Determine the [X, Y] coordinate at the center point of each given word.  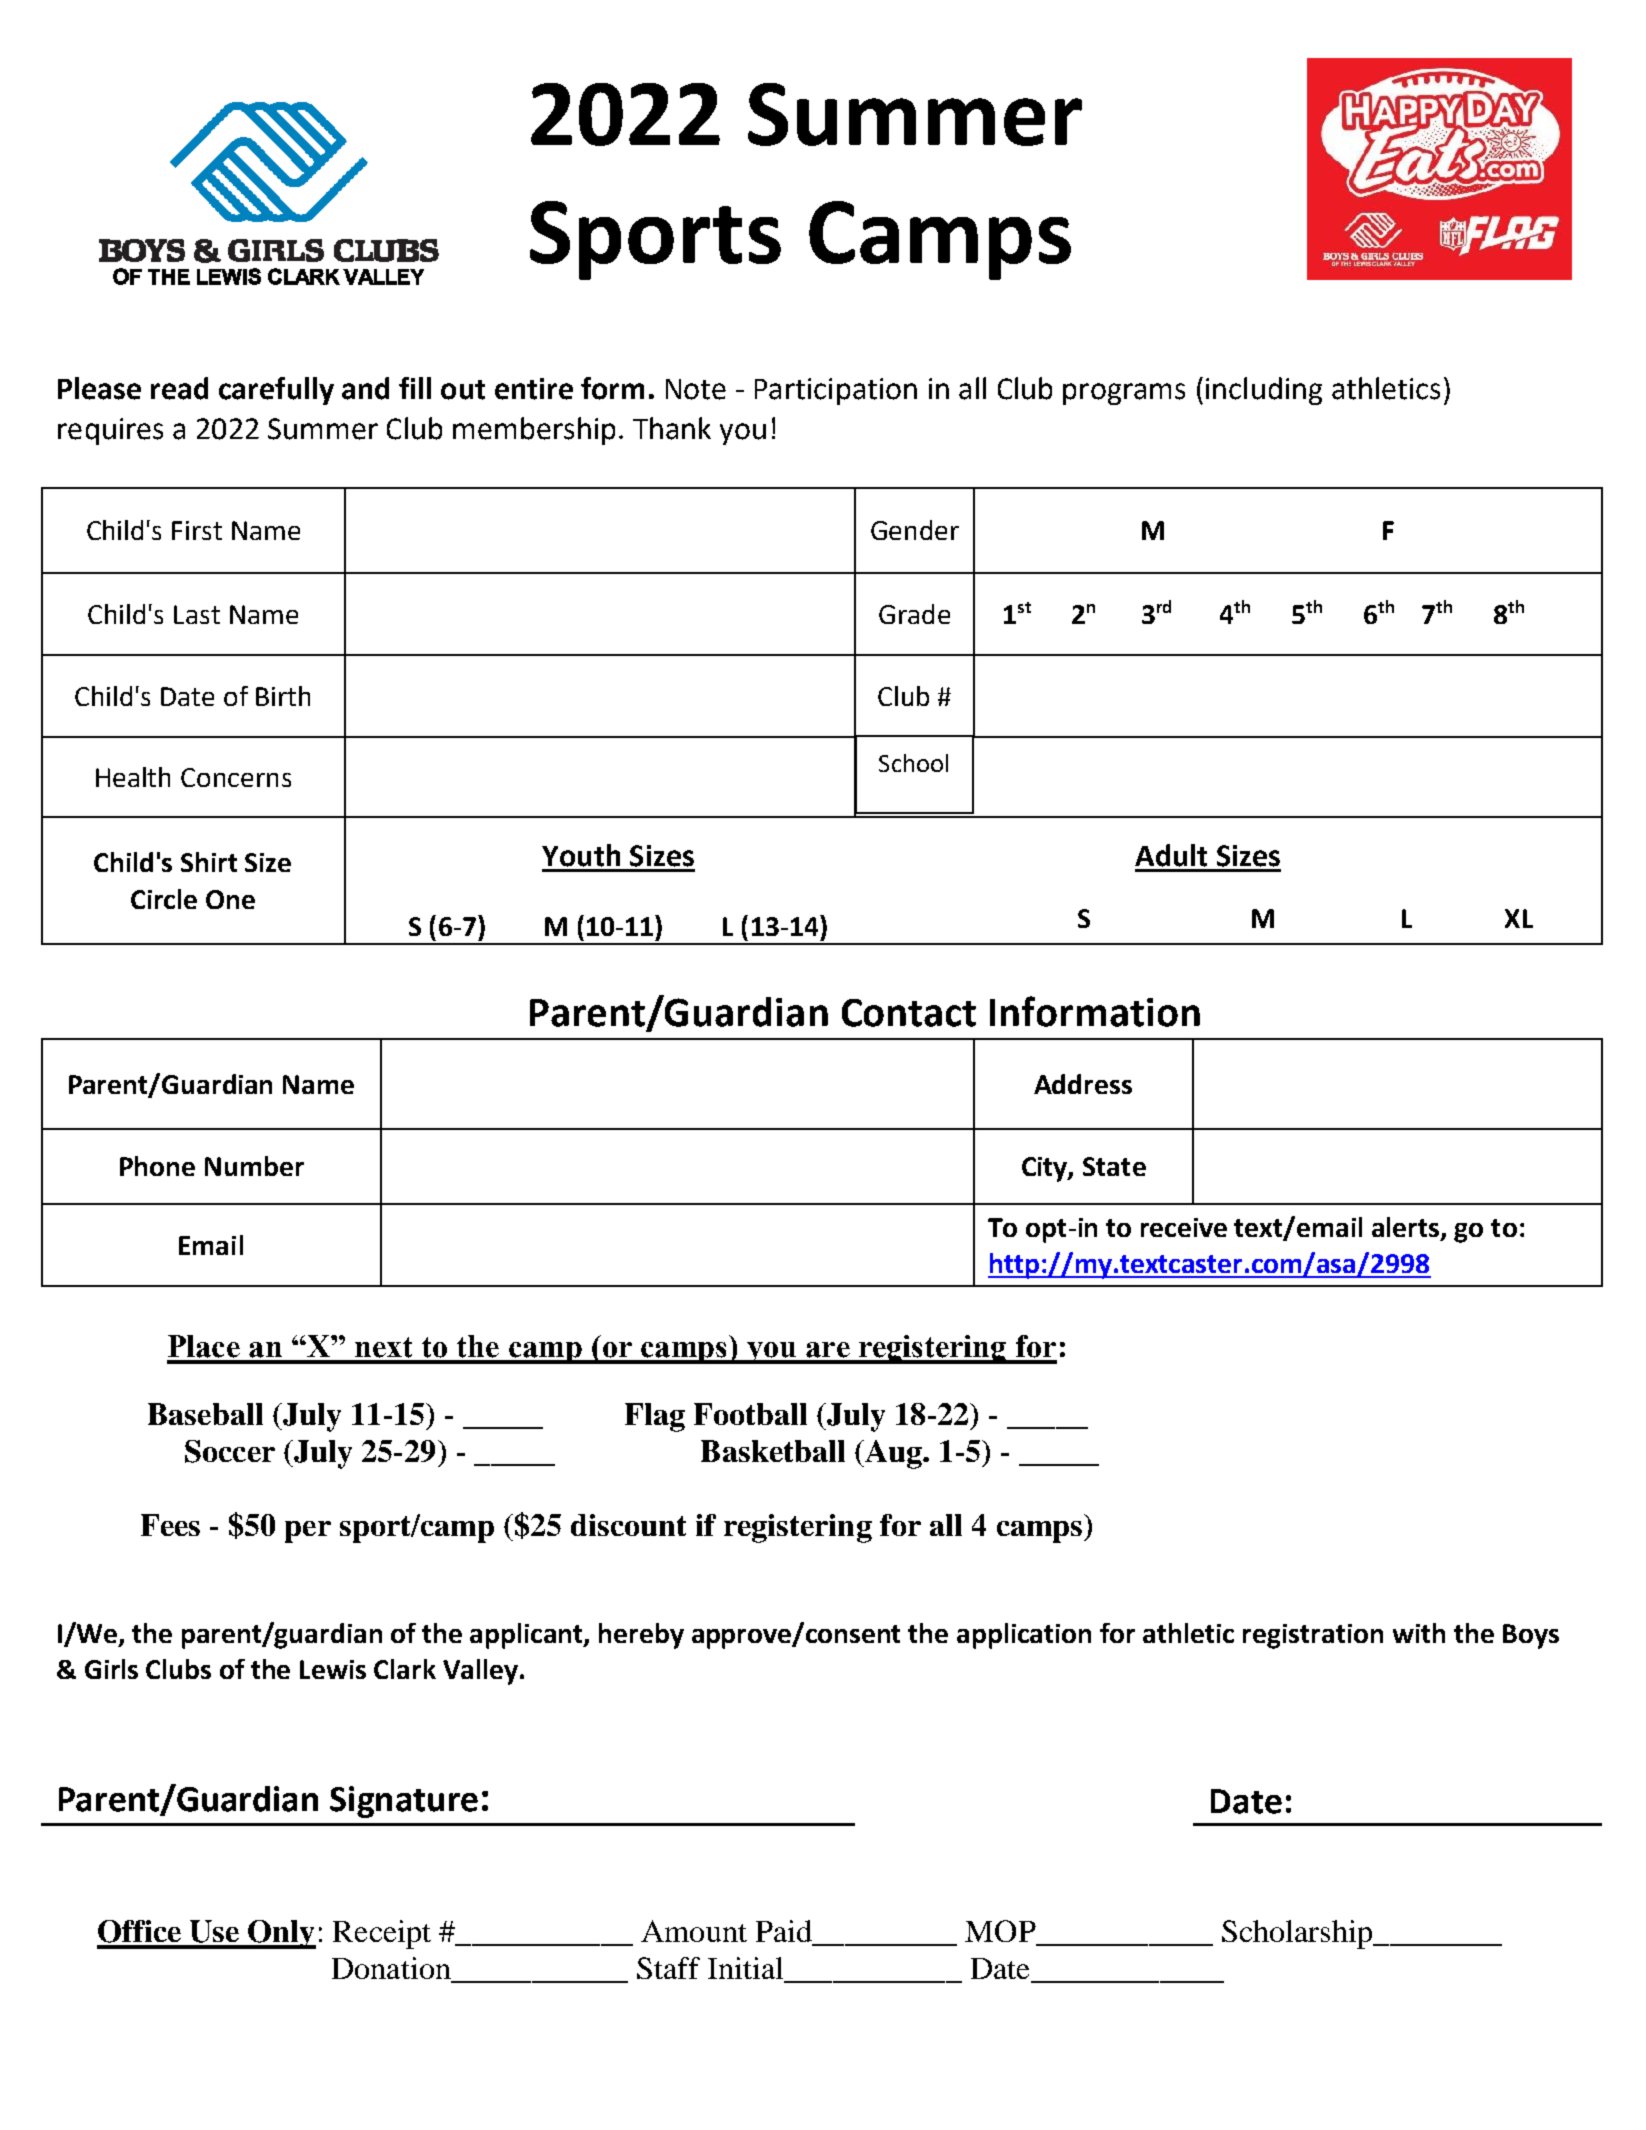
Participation [836, 391]
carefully [276, 391]
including [1264, 391]
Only [281, 1934]
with [1419, 1633]
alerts [1407, 1228]
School [913, 763]
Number [254, 1166]
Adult [1171, 855]
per [308, 1532]
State [1114, 1166]
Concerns [236, 777]
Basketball [773, 1451]
